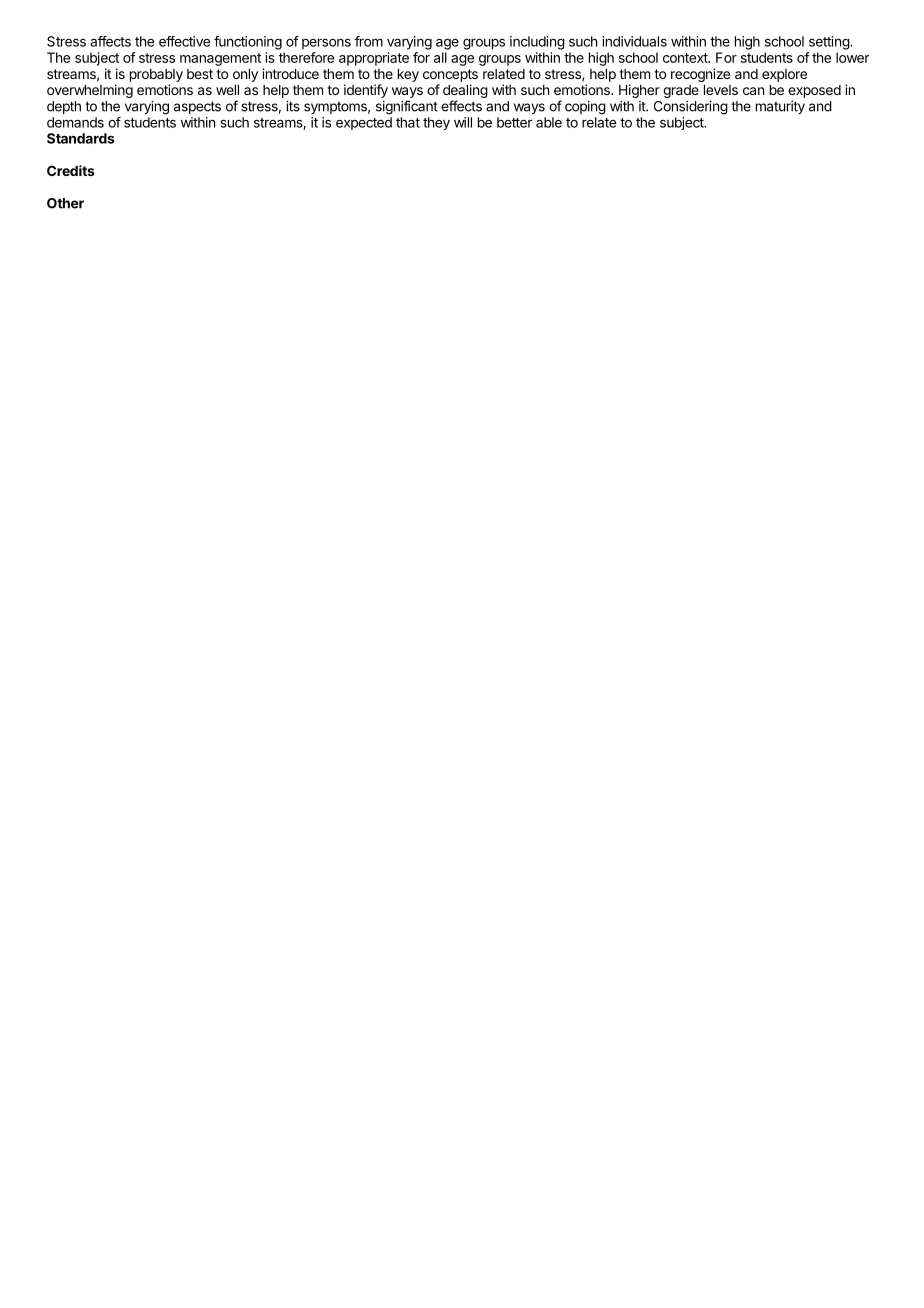 The height and width of the screenshot is (1308, 924). What do you see at coordinates (184, 41) in the screenshot?
I see `effective` at bounding box center [184, 41].
